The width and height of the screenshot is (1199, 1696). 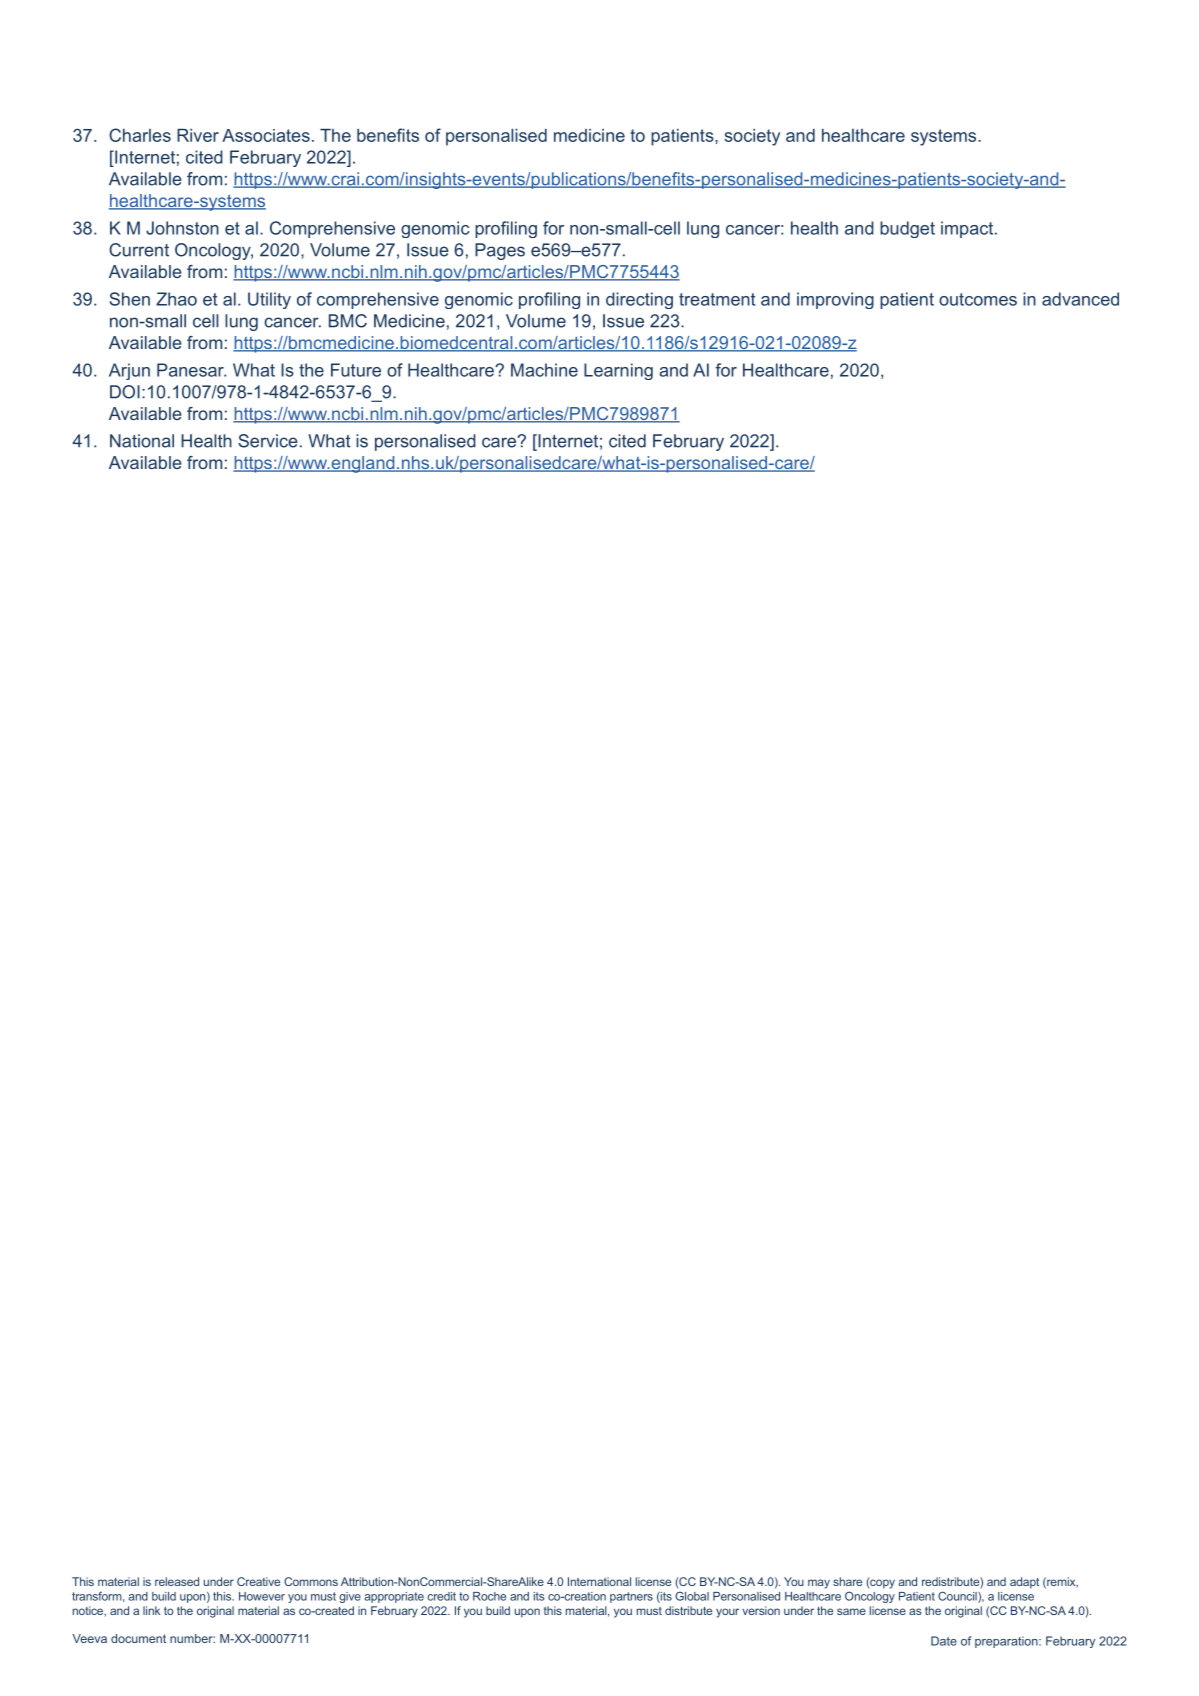 What do you see at coordinates (1024, 1583) in the screenshot?
I see `adapt` at bounding box center [1024, 1583].
